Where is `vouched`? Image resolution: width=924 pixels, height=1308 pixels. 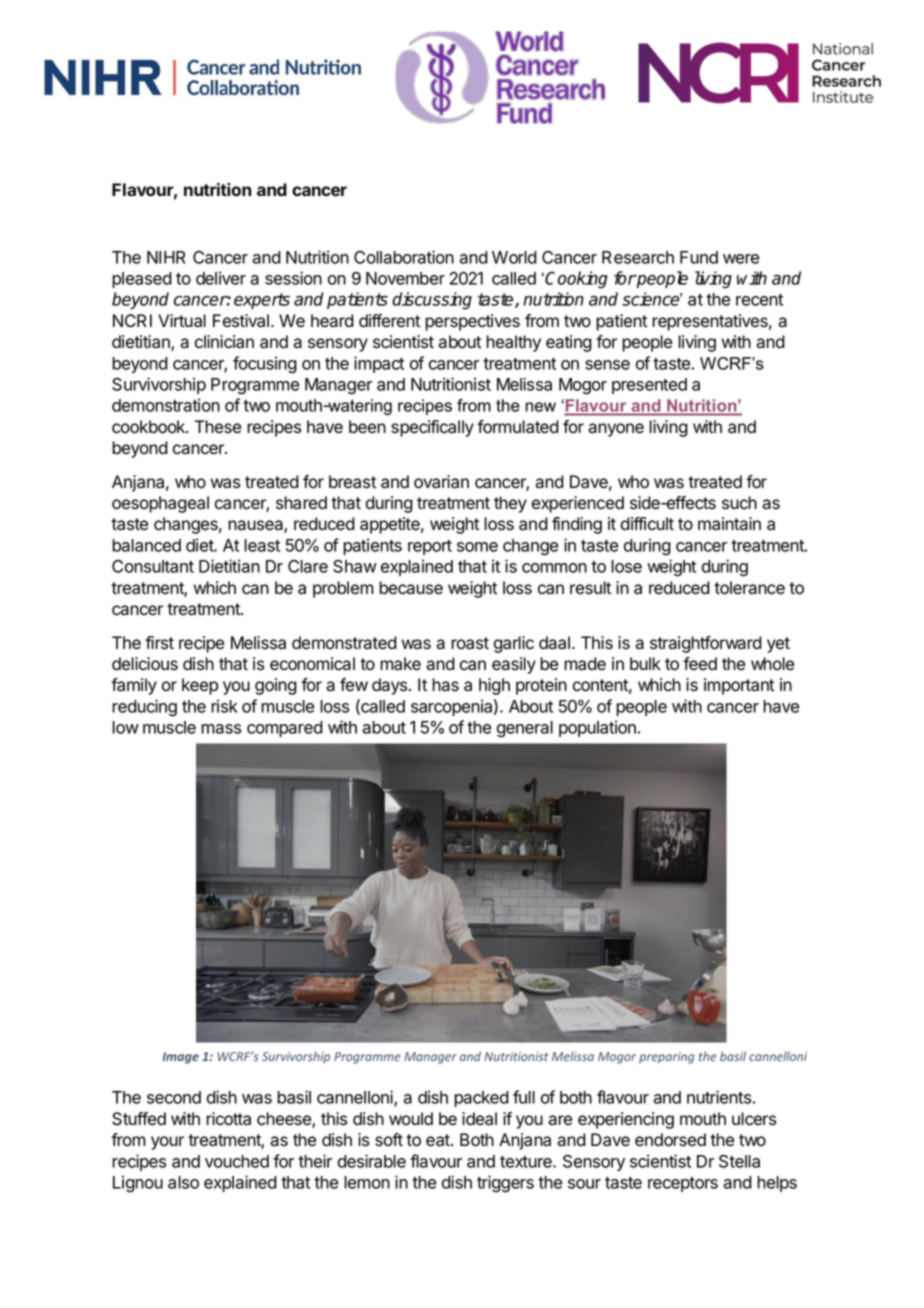
vouched is located at coordinates (237, 1161).
